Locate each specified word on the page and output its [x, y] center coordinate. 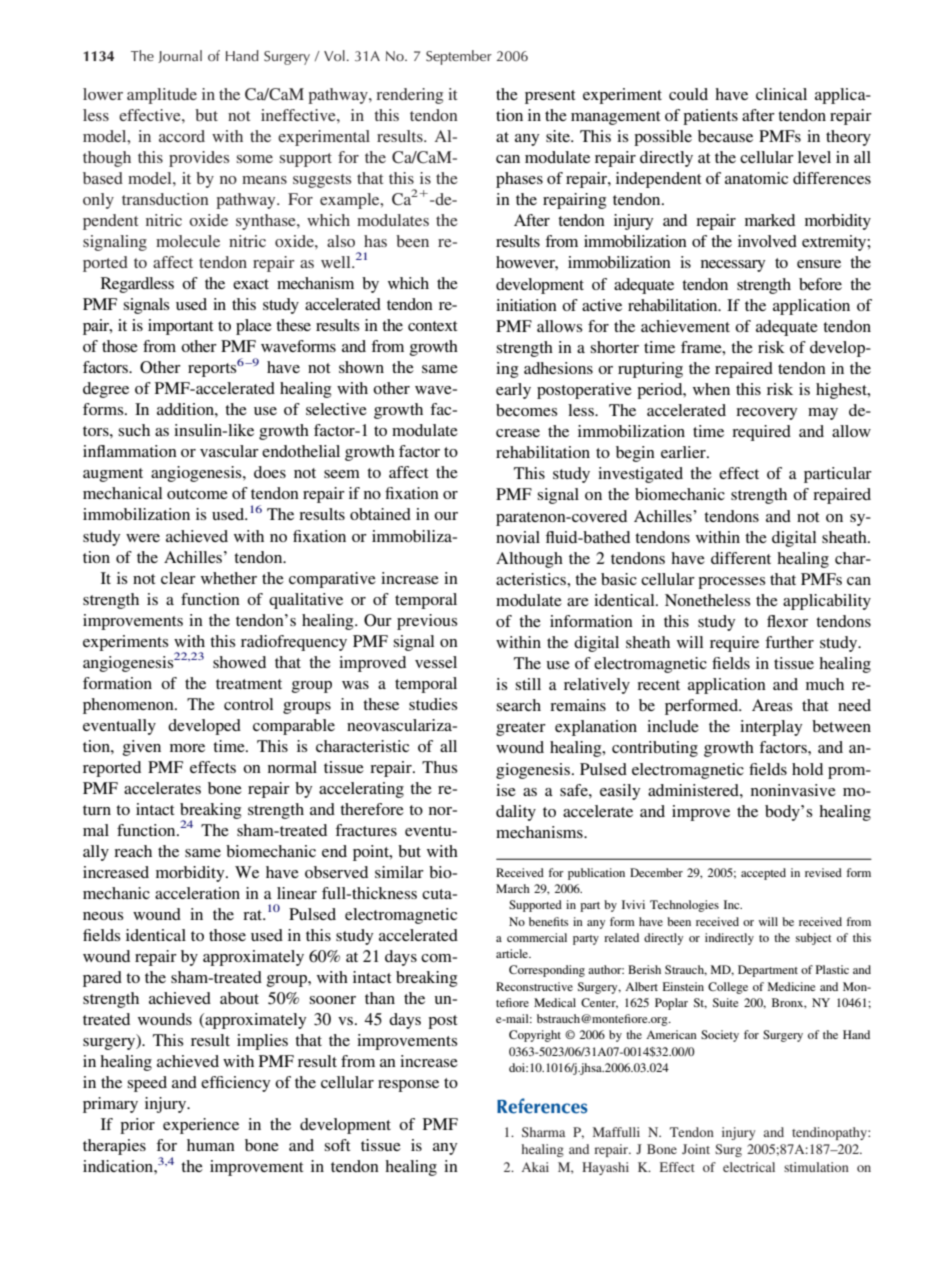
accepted [763, 874]
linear [297, 893]
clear [178, 578]
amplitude [162, 96]
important [181, 327]
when [711, 389]
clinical [781, 94]
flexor [787, 621]
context [433, 326]
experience [201, 1126]
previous [427, 622]
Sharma [543, 1132]
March [513, 888]
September [459, 57]
